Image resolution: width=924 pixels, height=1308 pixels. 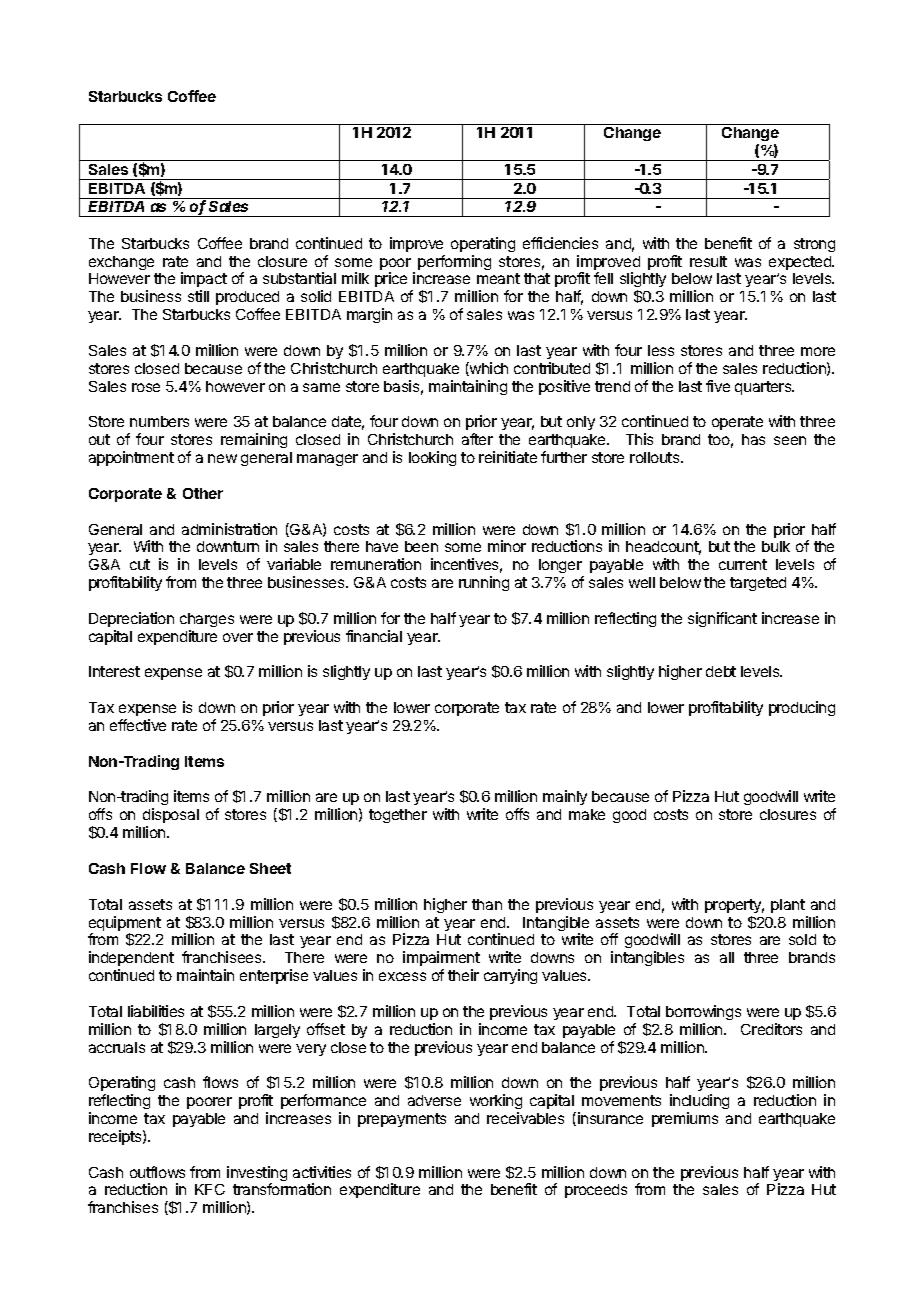 What do you see at coordinates (525, 1118) in the page?
I see `receivables` at bounding box center [525, 1118].
